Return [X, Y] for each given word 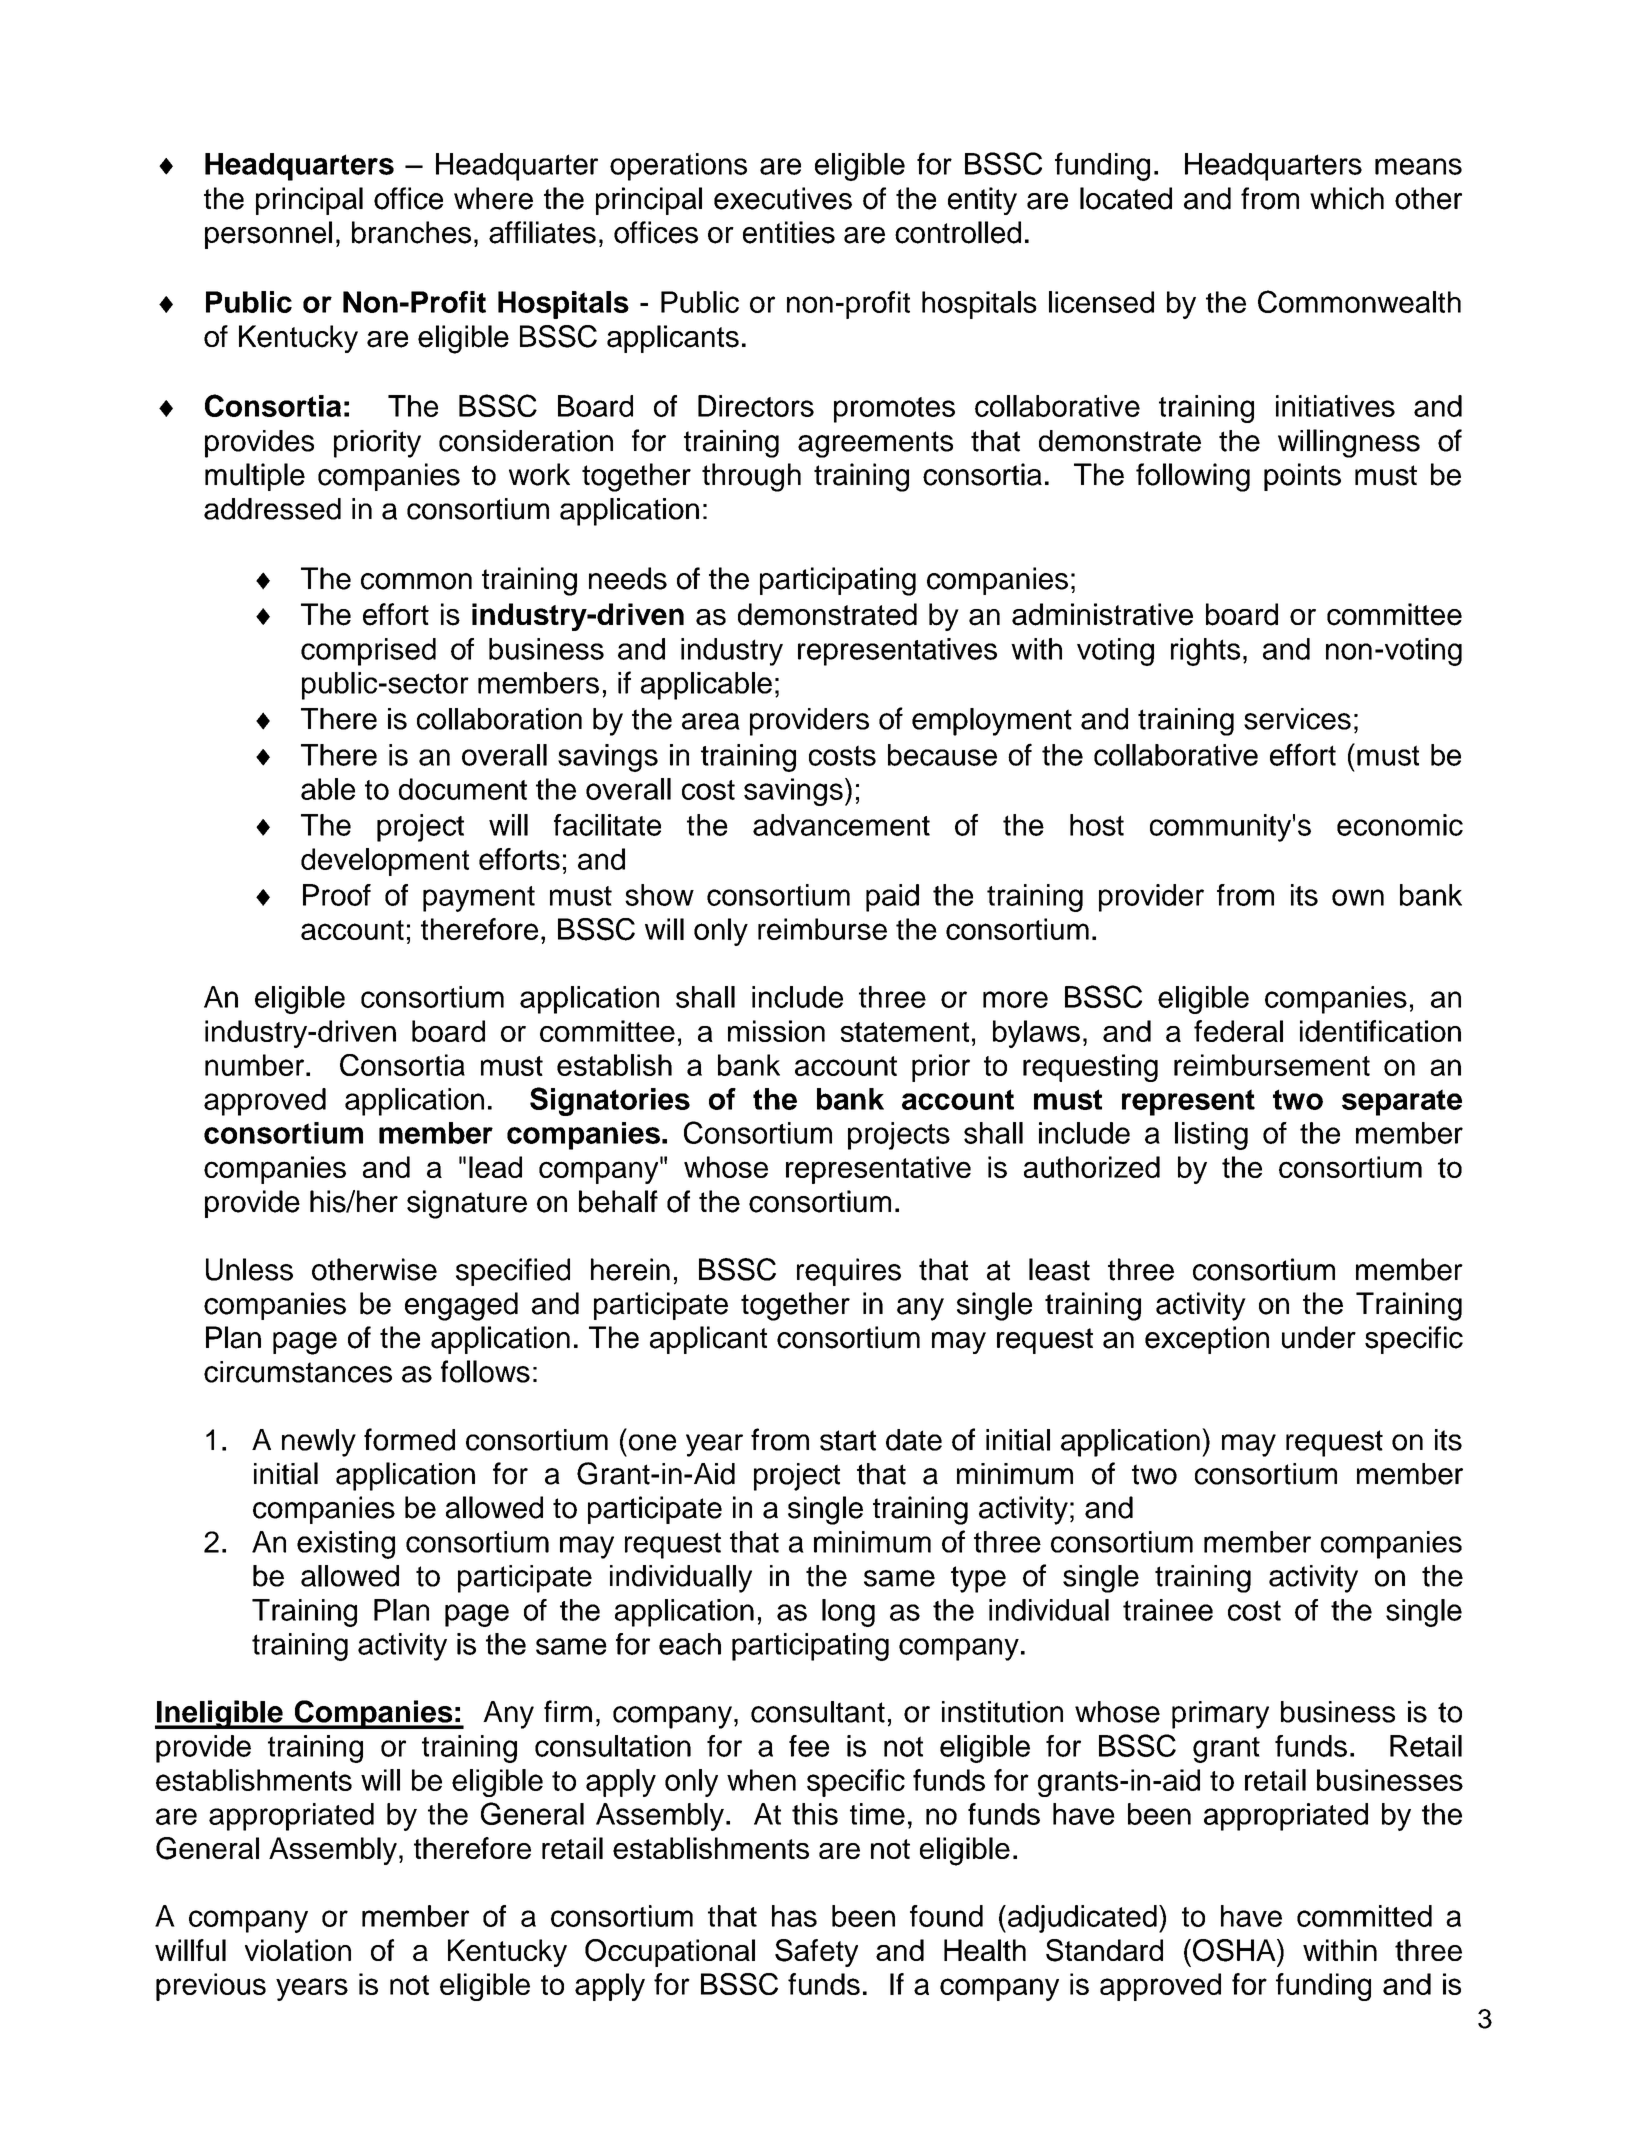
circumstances [298, 1372]
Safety [816, 1953]
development [385, 862]
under [1319, 1337]
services [1297, 719]
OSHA [1235, 1950]
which [1347, 198]
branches [411, 232]
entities [789, 232]
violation [298, 1950]
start [848, 1440]
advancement [841, 825]
